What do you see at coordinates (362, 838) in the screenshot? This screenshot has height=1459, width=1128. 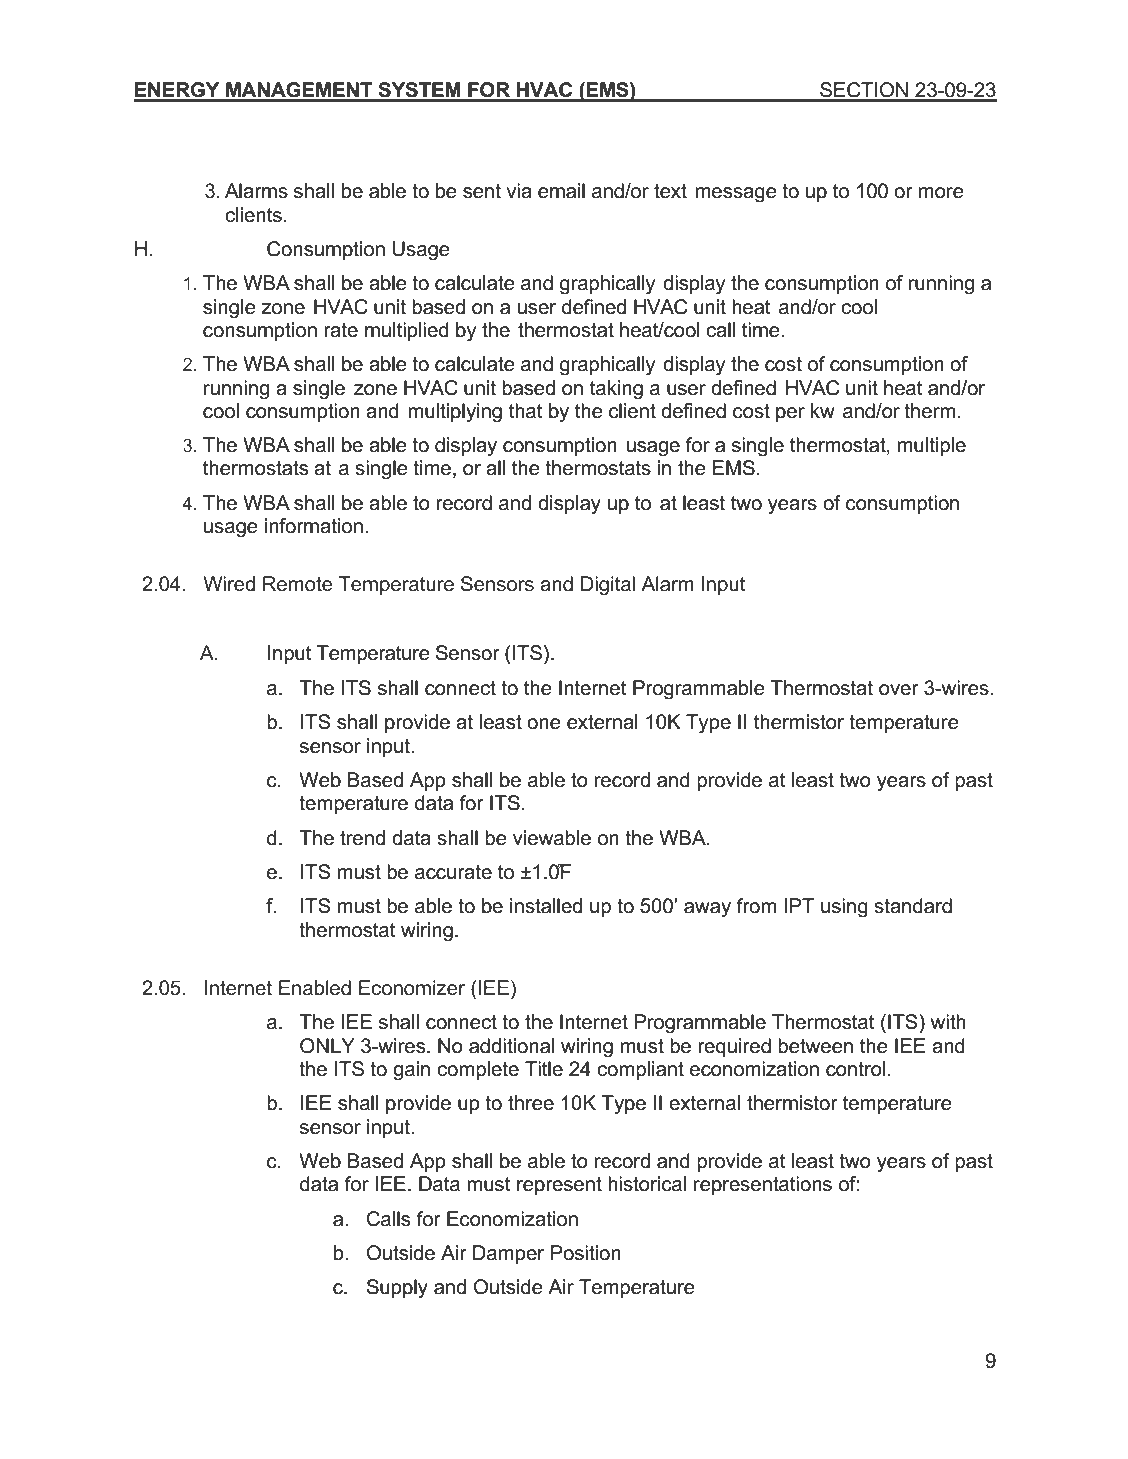 I see `trend` at bounding box center [362, 838].
